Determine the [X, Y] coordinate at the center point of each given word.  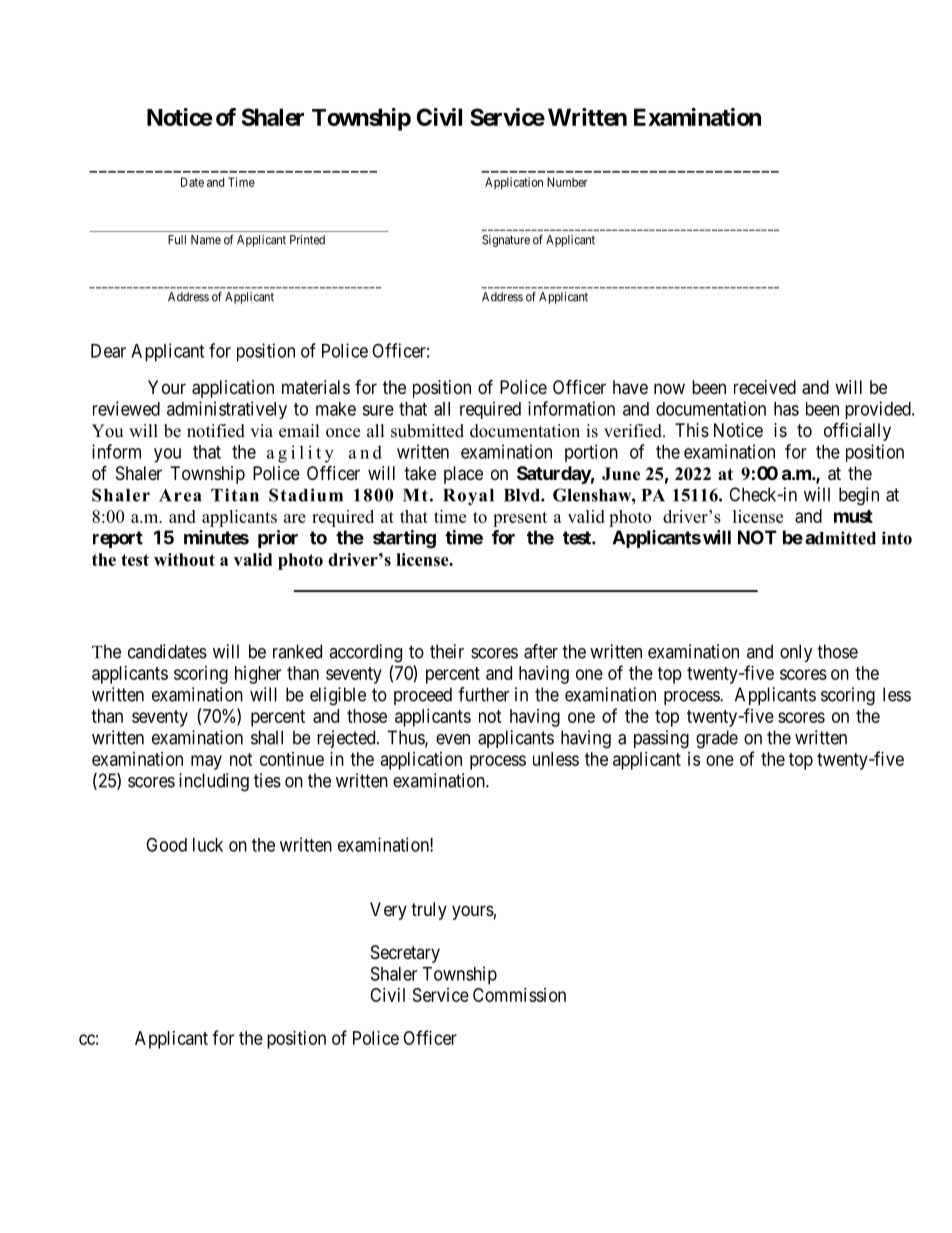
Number [567, 182]
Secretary [405, 954]
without [184, 559]
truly [429, 911]
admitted [840, 538]
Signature [506, 241]
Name [206, 240]
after [541, 651]
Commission [519, 995]
